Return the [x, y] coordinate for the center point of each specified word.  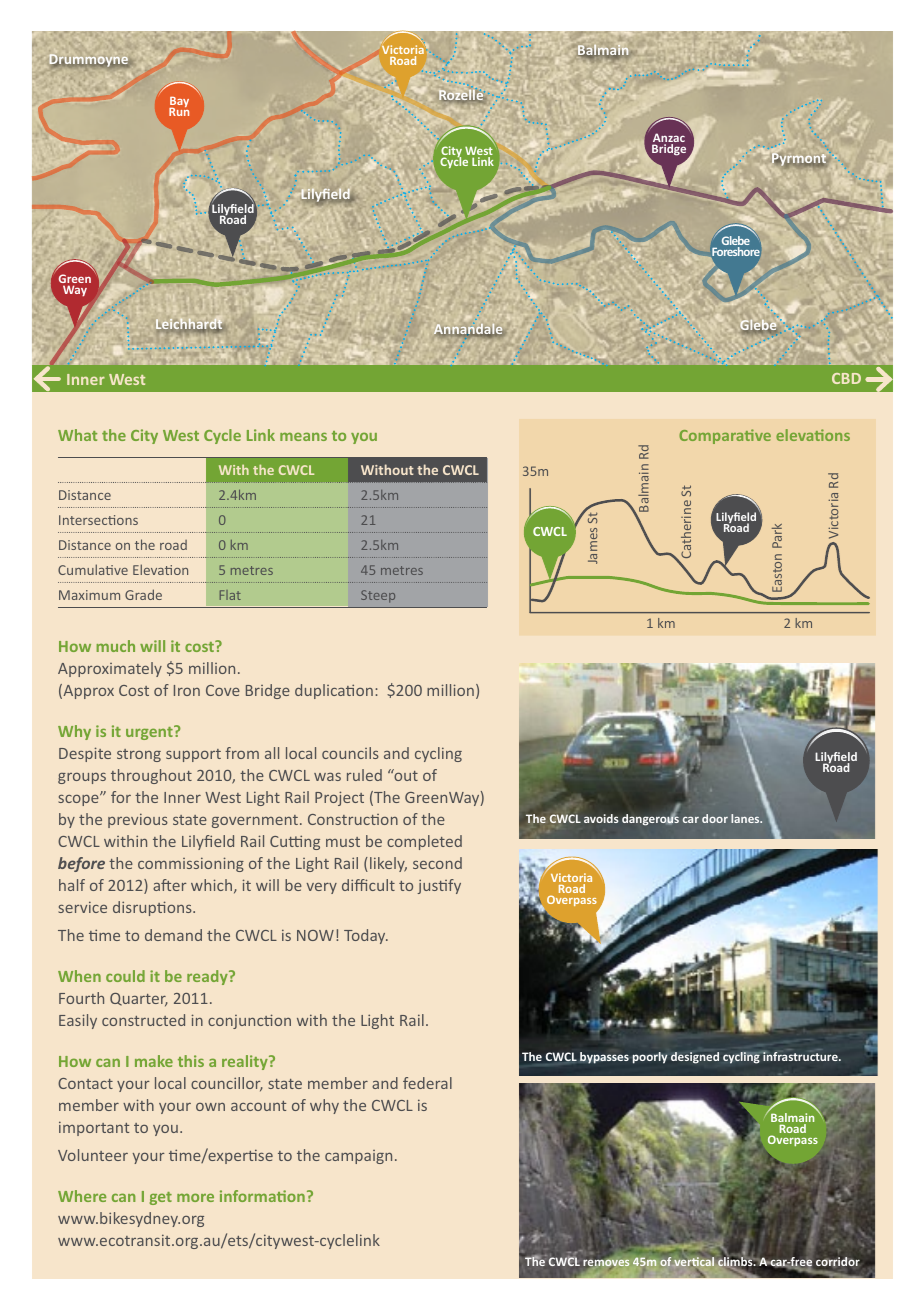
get [161, 1198]
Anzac [669, 139]
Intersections [98, 520]
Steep [378, 596]
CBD [846, 378]
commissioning [191, 864]
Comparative [725, 436]
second [437, 863]
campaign [358, 1157]
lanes [746, 818]
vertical [693, 1262]
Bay [179, 103]
